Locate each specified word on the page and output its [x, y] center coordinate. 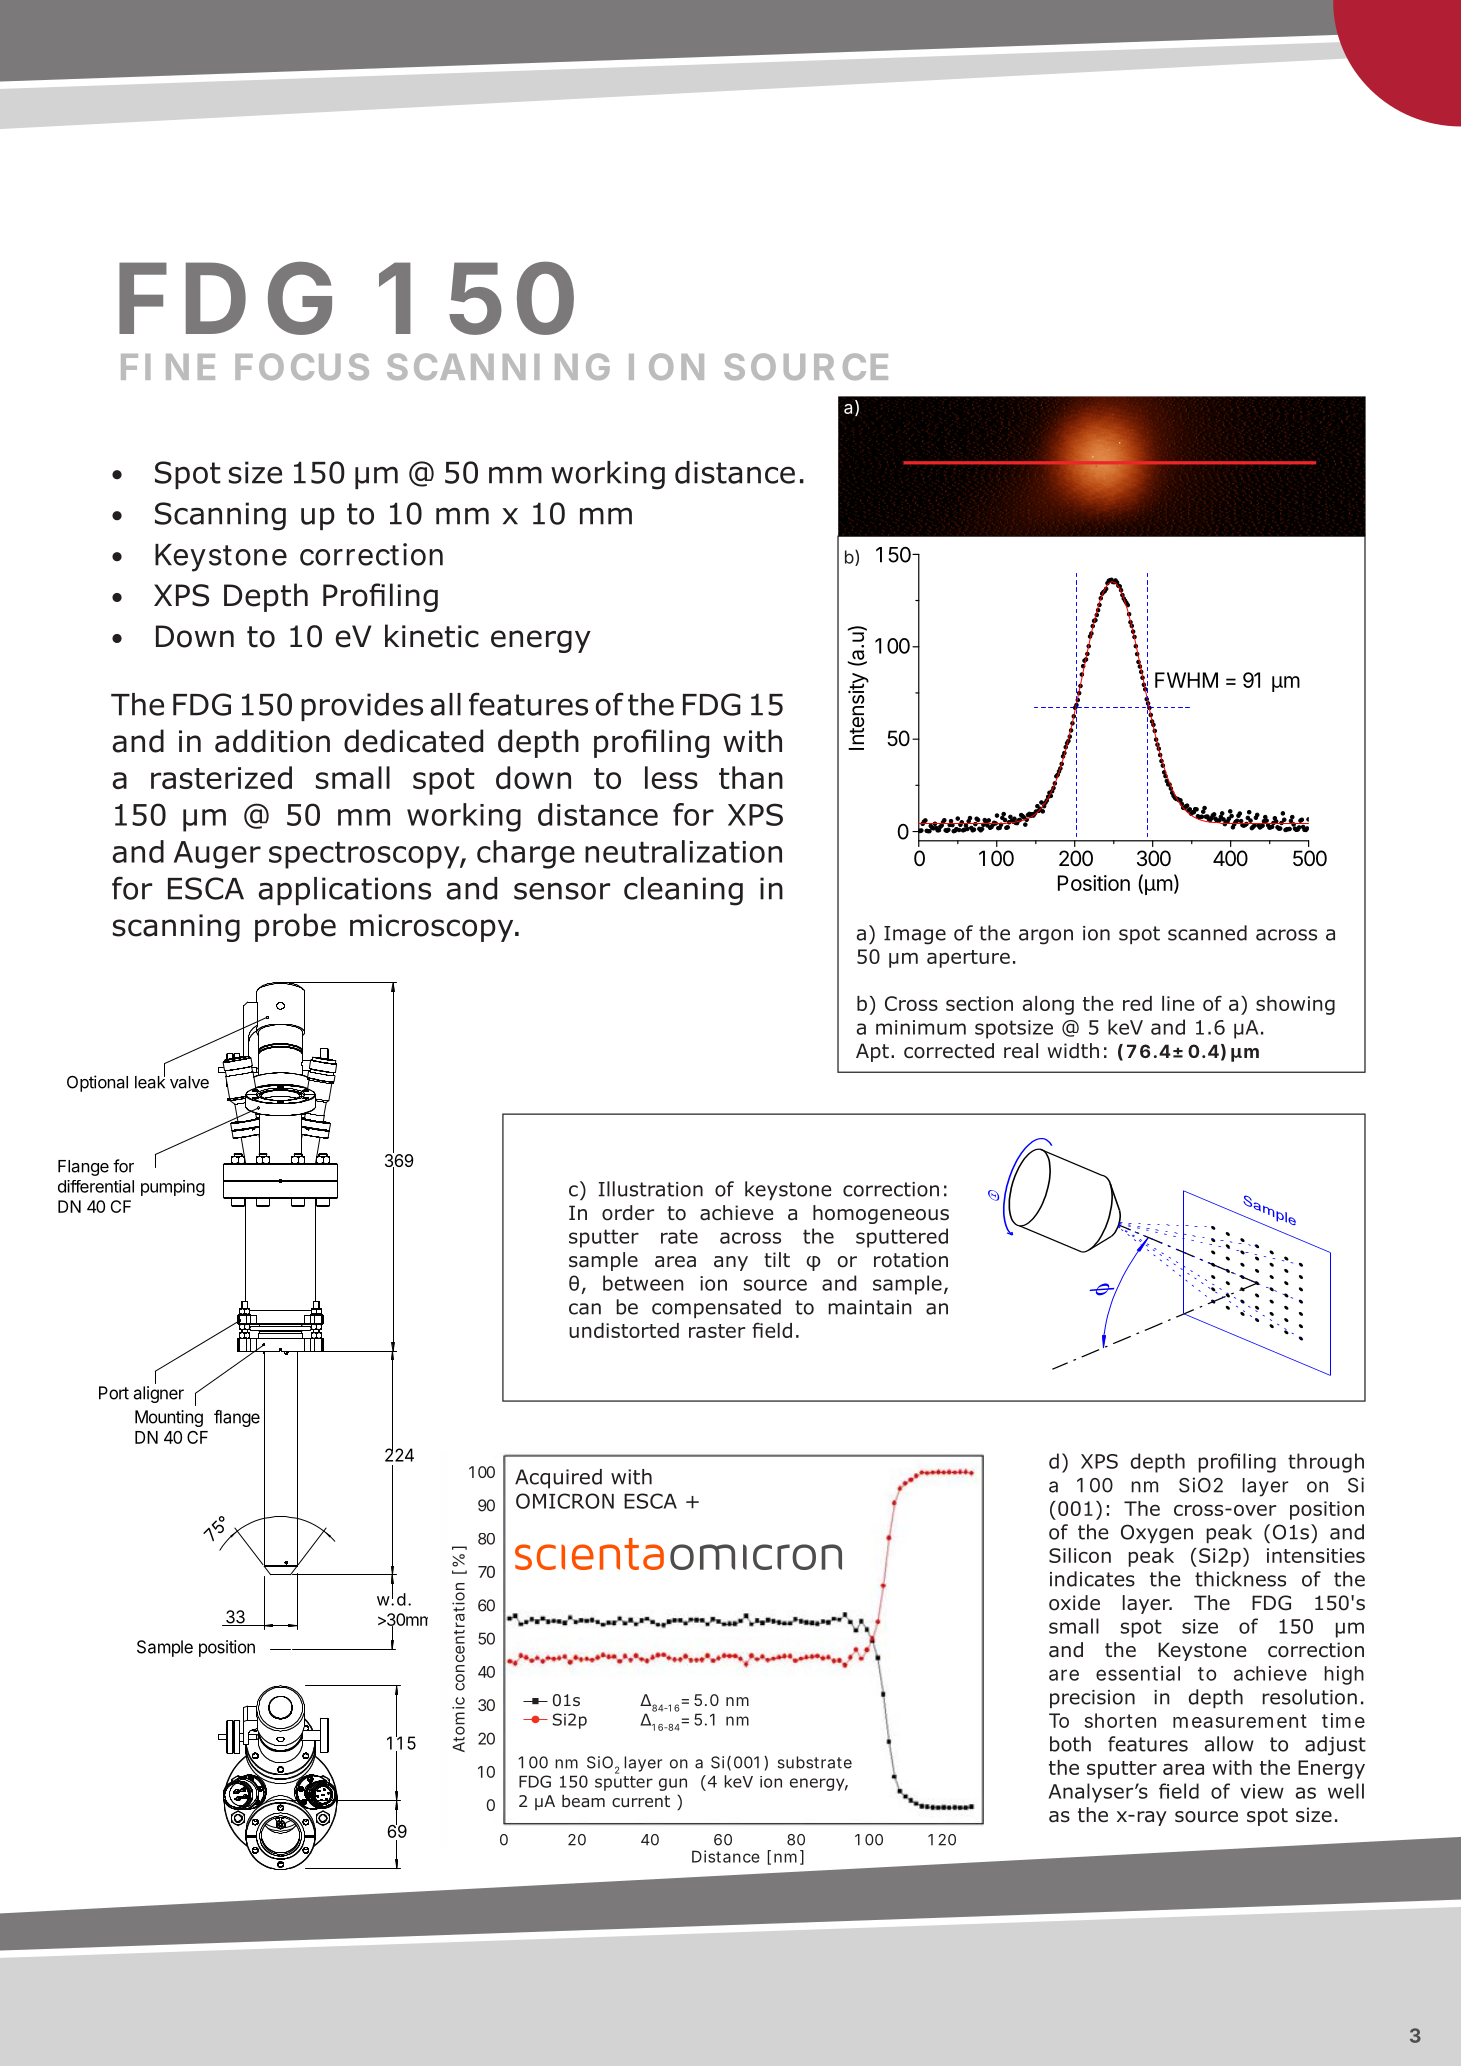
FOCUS [302, 366]
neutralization [683, 851]
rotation [911, 1260]
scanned [1207, 933]
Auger [217, 855]
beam [583, 1801]
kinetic [432, 636]
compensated [716, 1308]
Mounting [169, 1418]
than [751, 777]
